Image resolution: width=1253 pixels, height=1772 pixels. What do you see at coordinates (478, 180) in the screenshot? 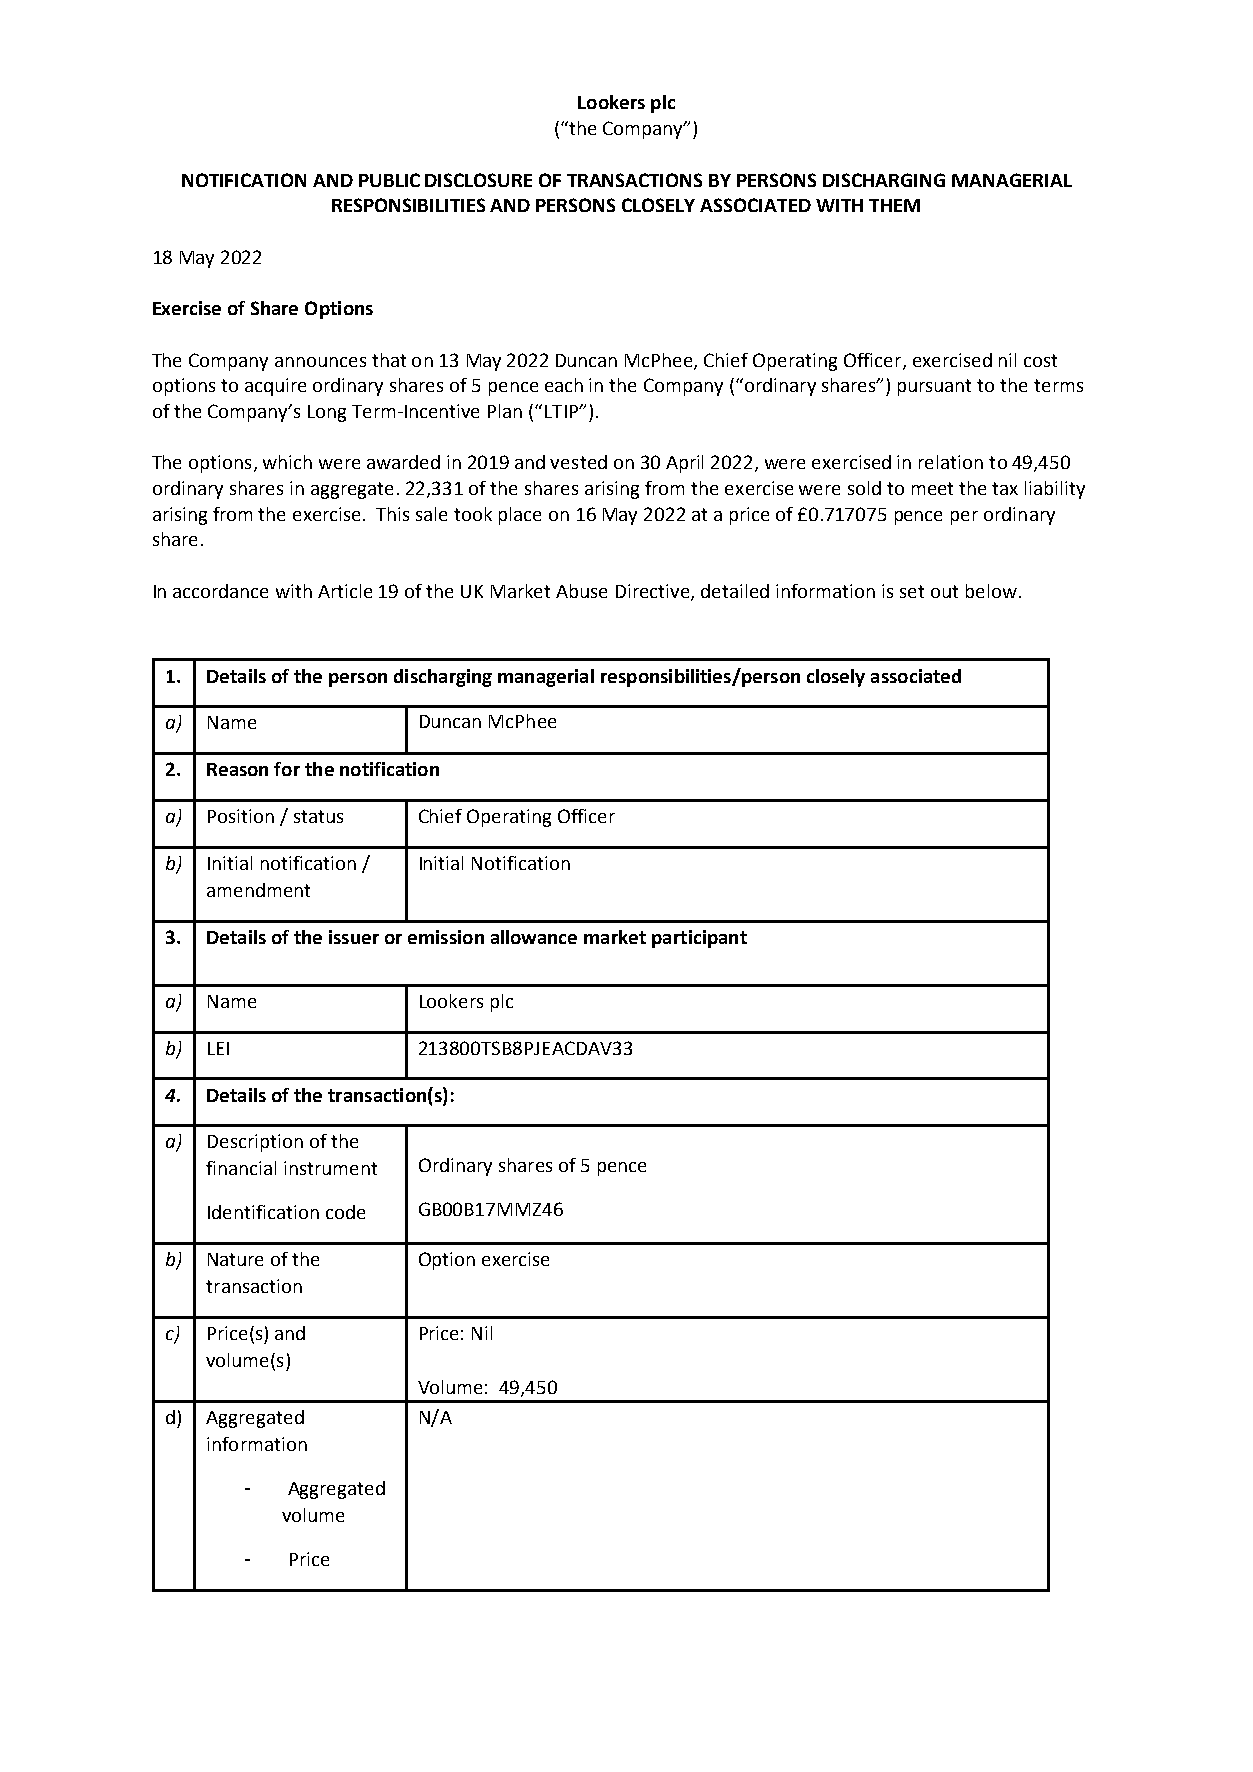
I see `DISCLOSURE` at bounding box center [478, 180].
